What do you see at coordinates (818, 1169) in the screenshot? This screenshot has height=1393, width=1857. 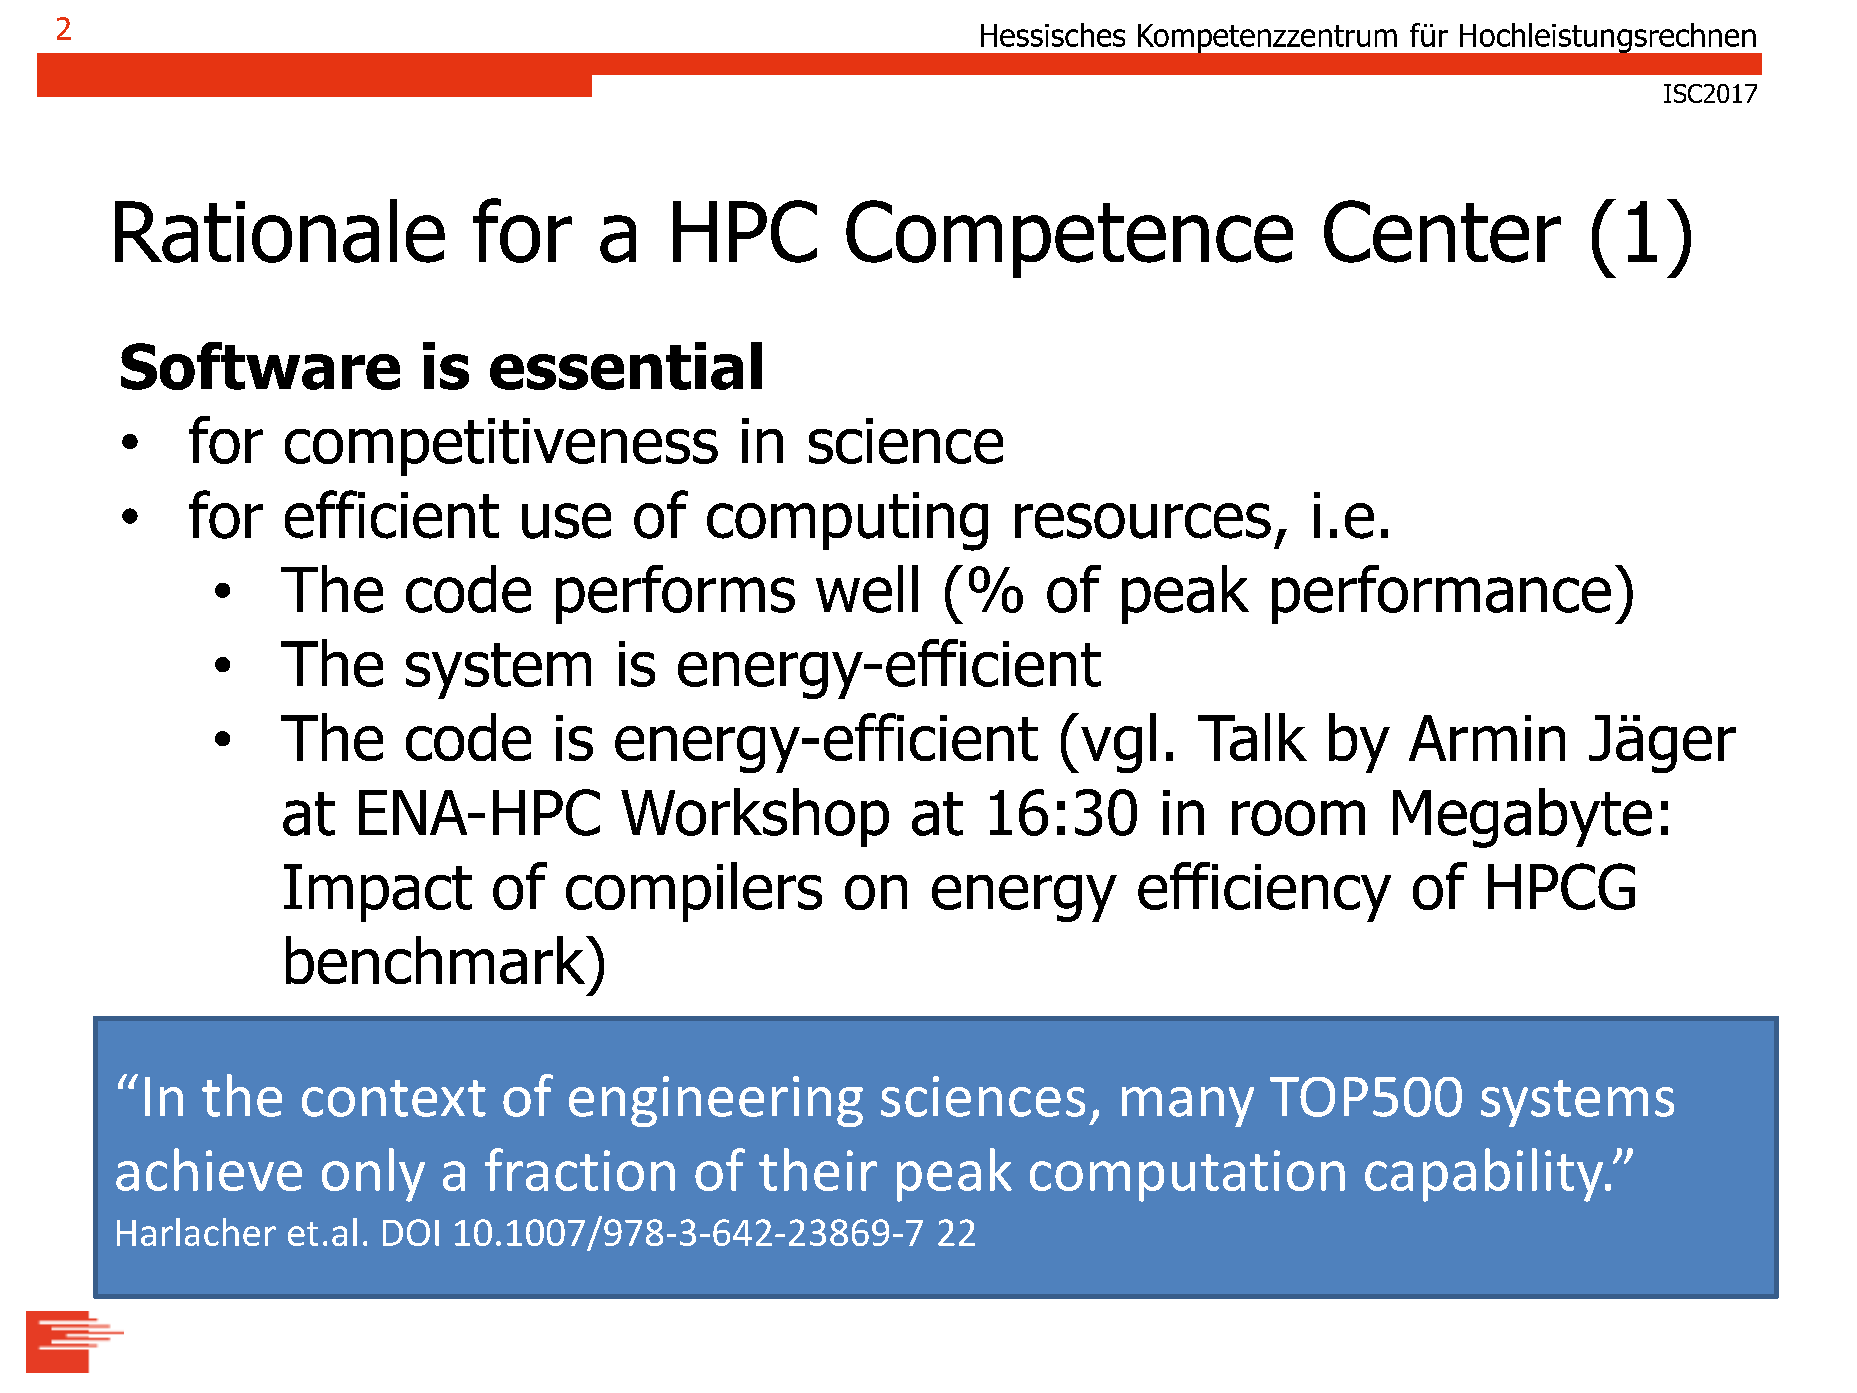 I see `their` at bounding box center [818, 1169].
